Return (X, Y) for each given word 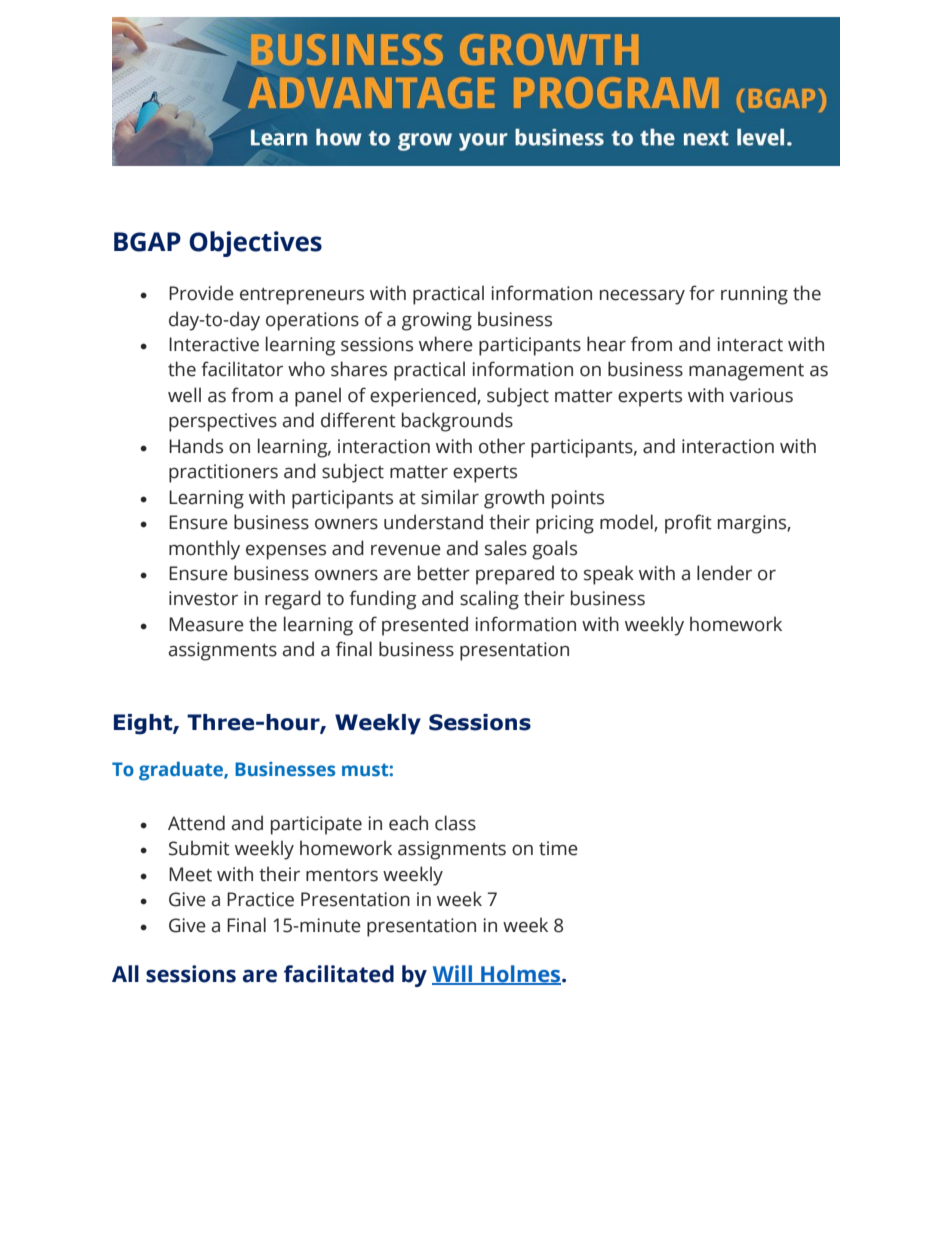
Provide (201, 293)
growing (437, 321)
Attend (196, 823)
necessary (642, 297)
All (125, 973)
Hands (196, 446)
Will (453, 975)
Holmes (521, 975)
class (455, 823)
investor (203, 598)
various (761, 395)
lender (724, 573)
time (558, 848)
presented (425, 626)
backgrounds (457, 422)
